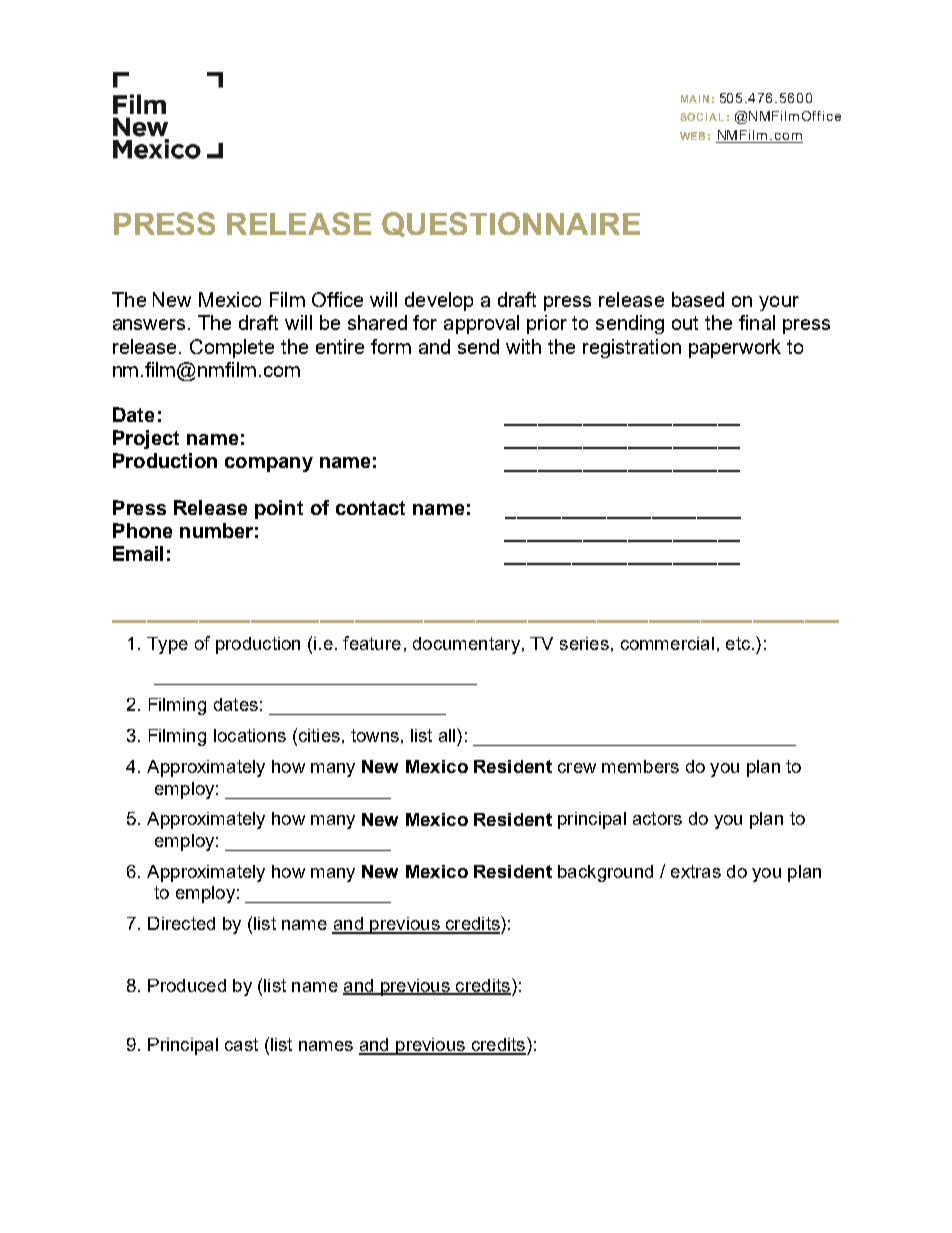  I want to click on cast, so click(241, 1044).
